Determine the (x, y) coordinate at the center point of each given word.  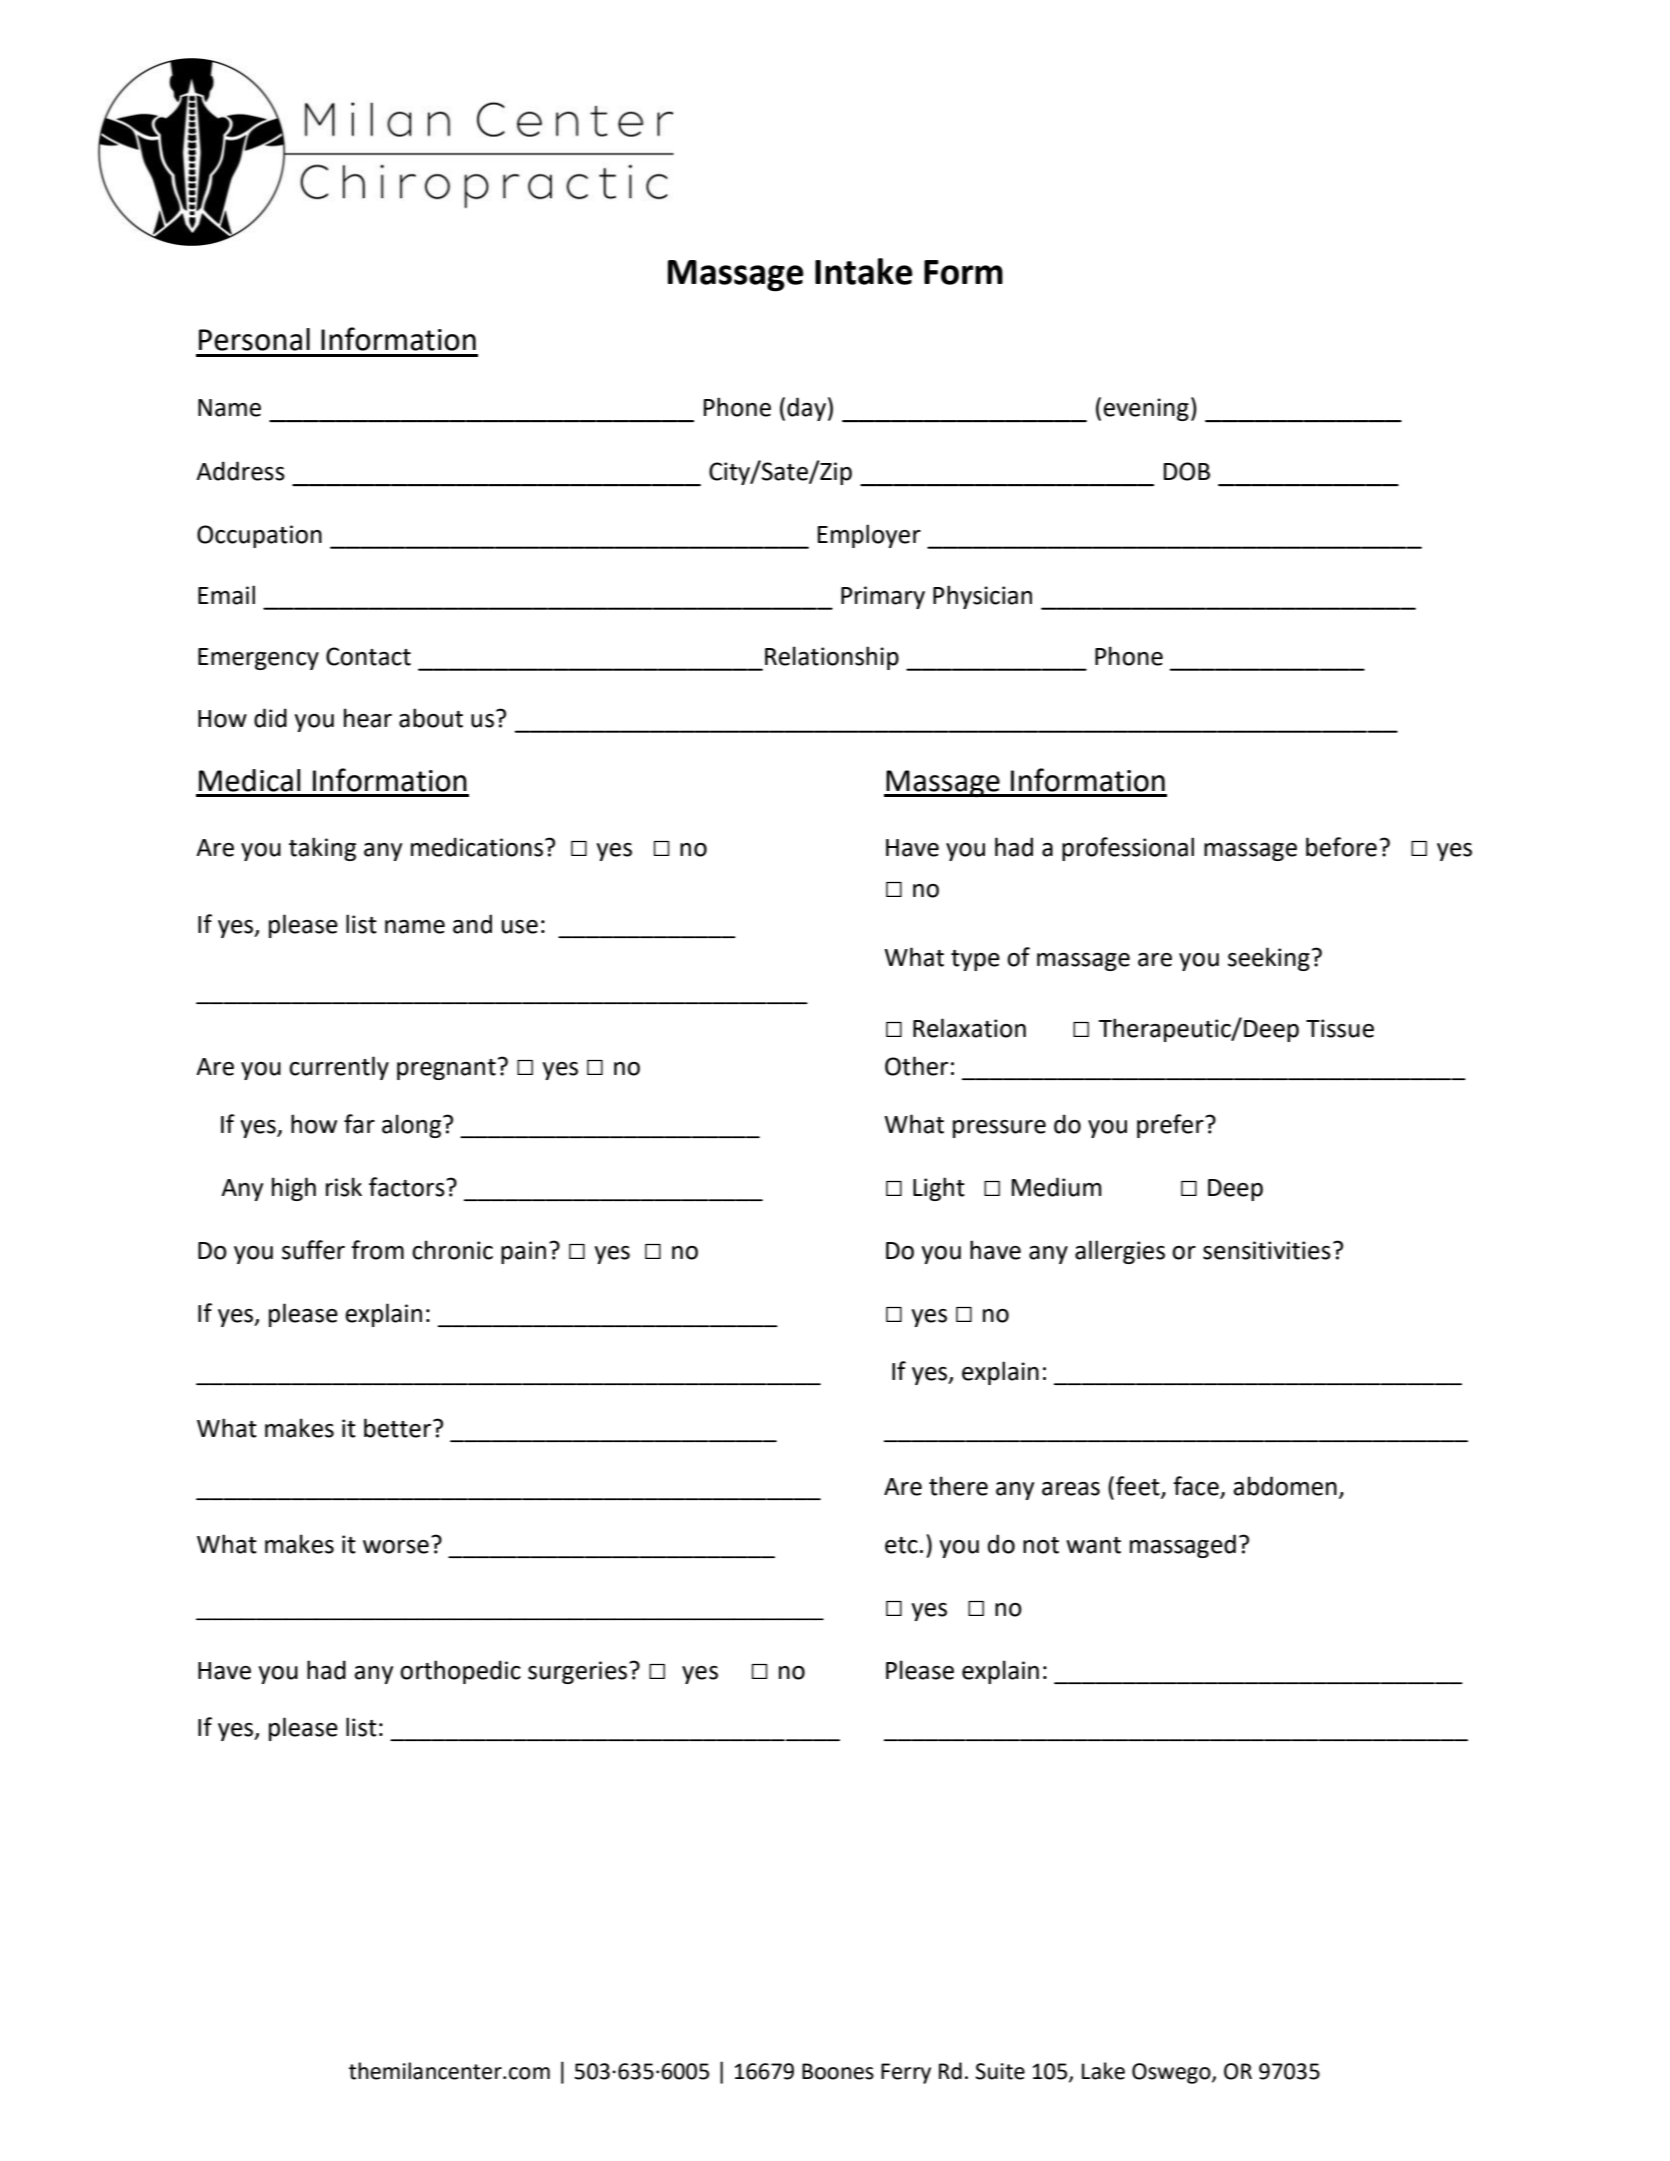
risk (344, 1187)
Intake (864, 271)
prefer (1171, 1126)
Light (939, 1189)
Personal (254, 339)
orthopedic (460, 1672)
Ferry (906, 2073)
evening (1146, 409)
